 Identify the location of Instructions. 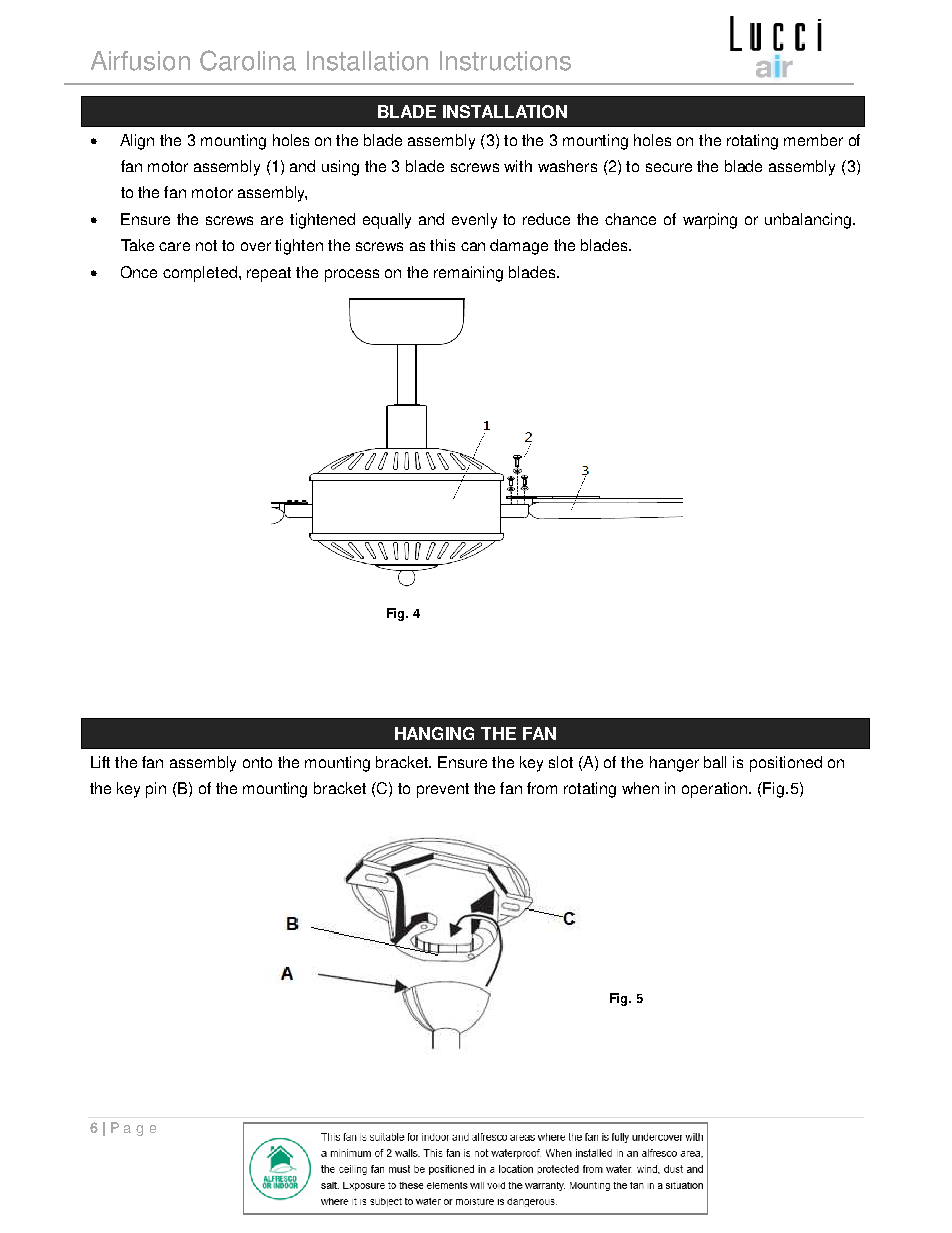
(505, 61).
